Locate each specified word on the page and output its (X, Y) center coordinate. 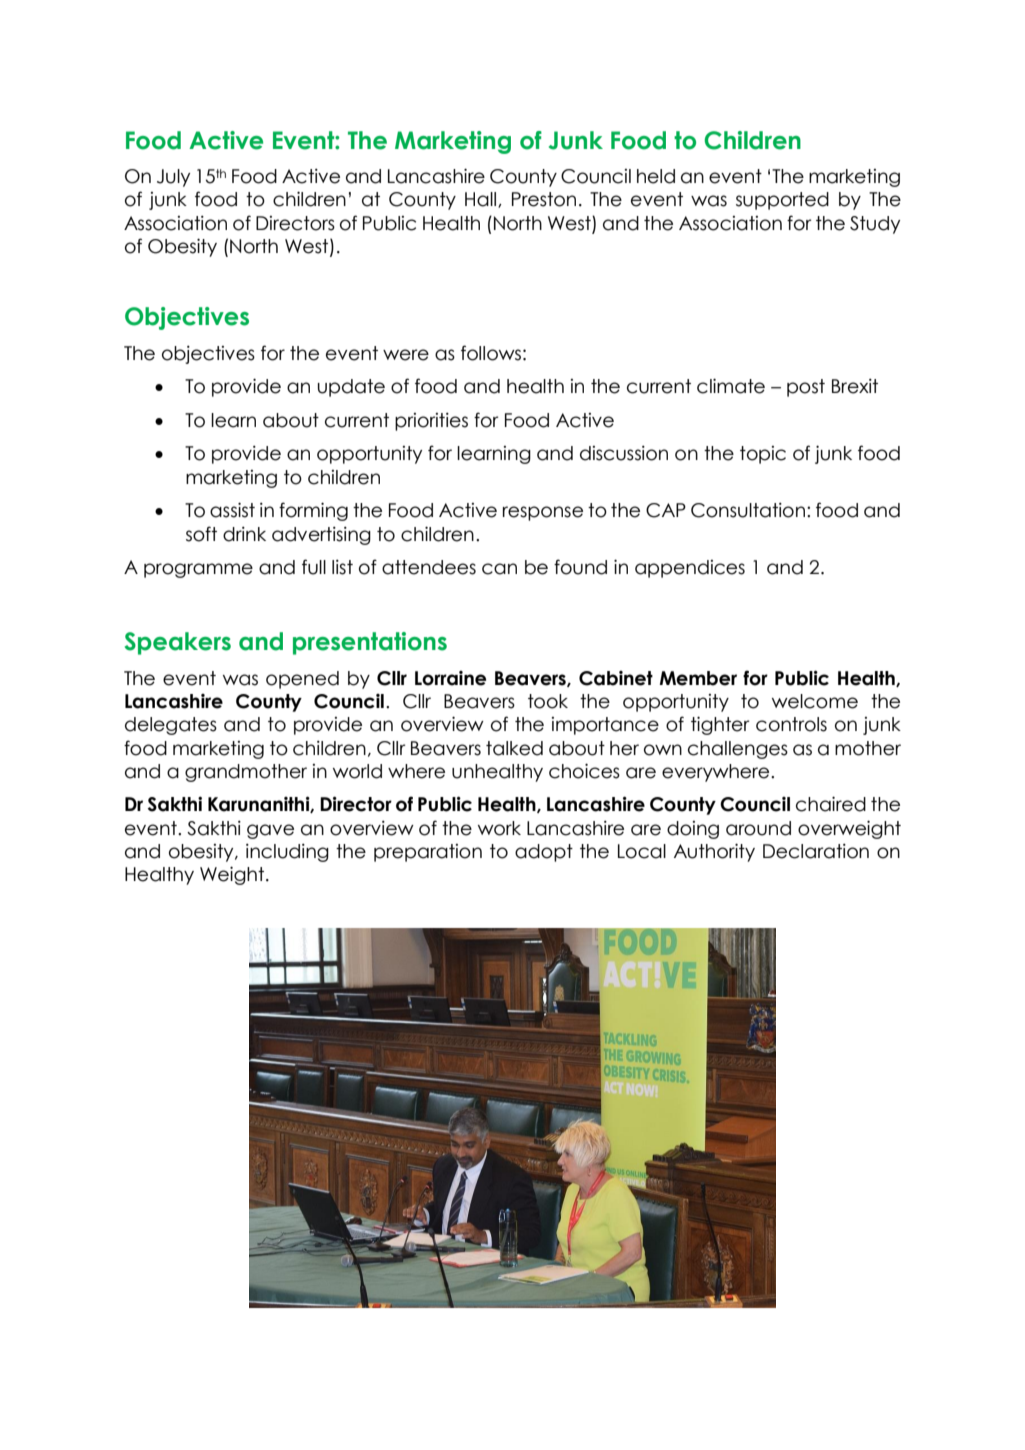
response (543, 513)
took (548, 701)
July (173, 178)
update (351, 388)
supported (782, 201)
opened (302, 680)
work (499, 828)
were (406, 355)
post (806, 388)
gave (270, 831)
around (758, 828)
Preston (544, 199)
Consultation (748, 510)
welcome (815, 701)
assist (232, 510)
